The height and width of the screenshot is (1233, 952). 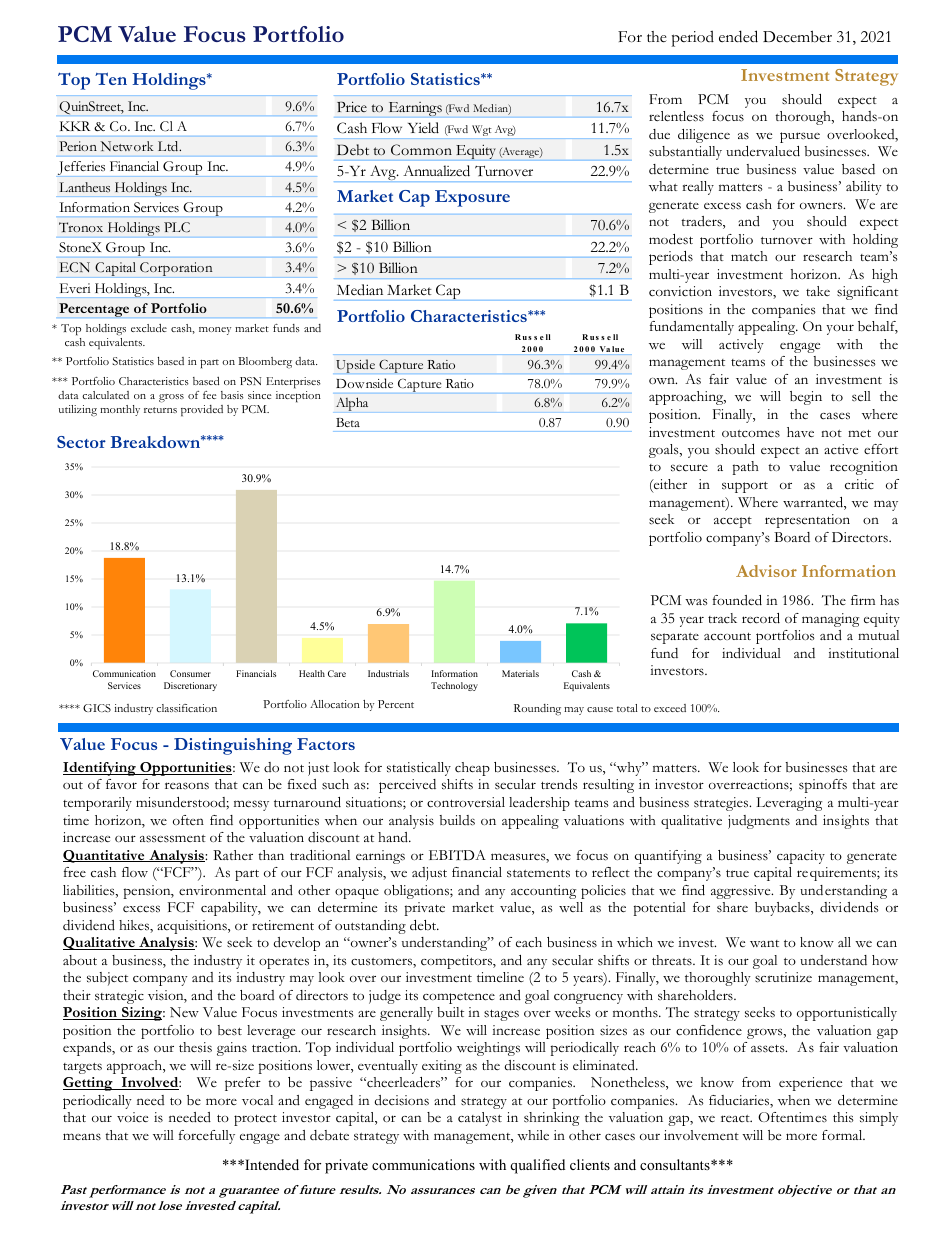 I want to click on December, so click(x=797, y=36).
